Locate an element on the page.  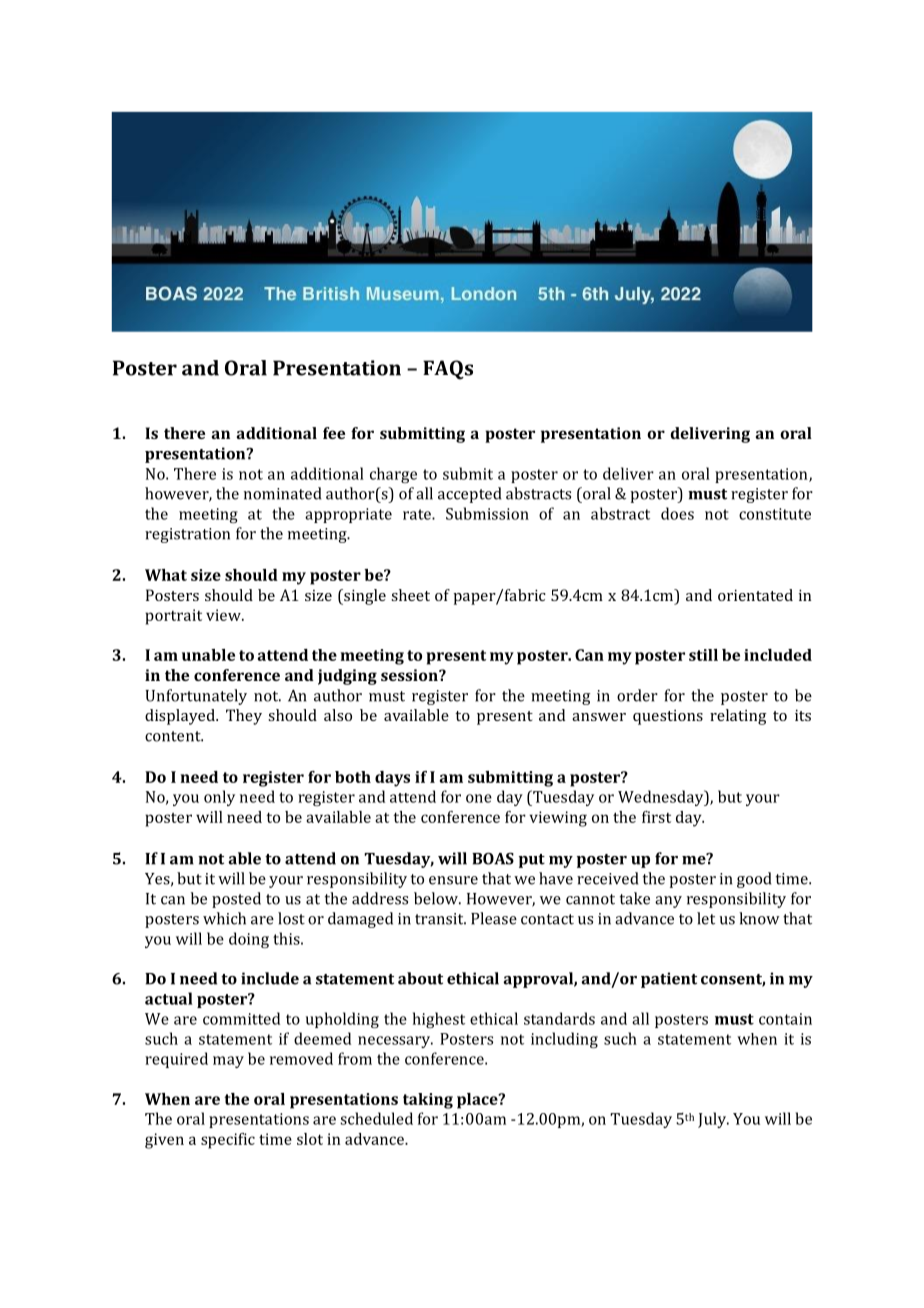
July is located at coordinates (713, 1120).
